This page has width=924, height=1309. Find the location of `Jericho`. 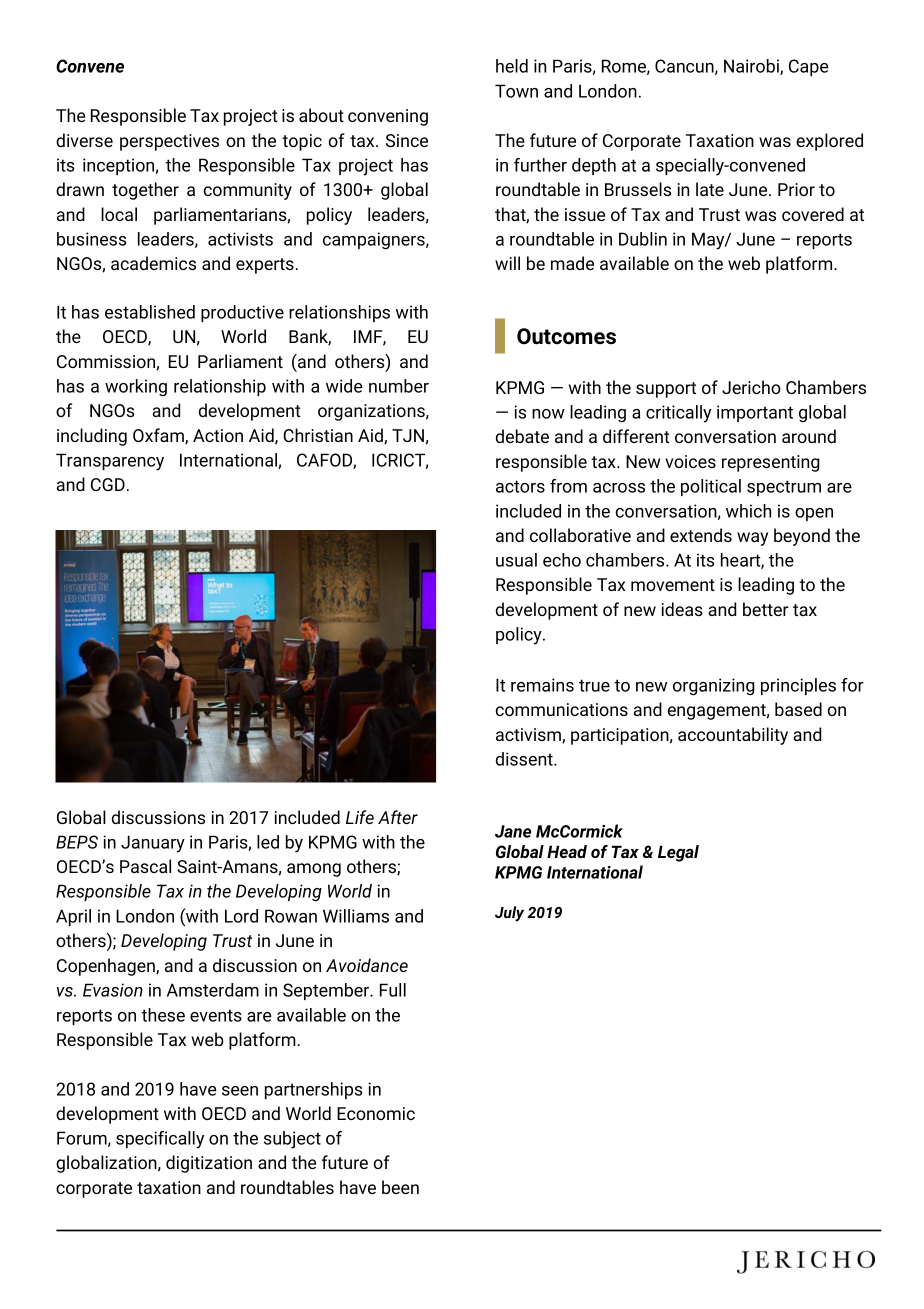

Jericho is located at coordinates (751, 387).
